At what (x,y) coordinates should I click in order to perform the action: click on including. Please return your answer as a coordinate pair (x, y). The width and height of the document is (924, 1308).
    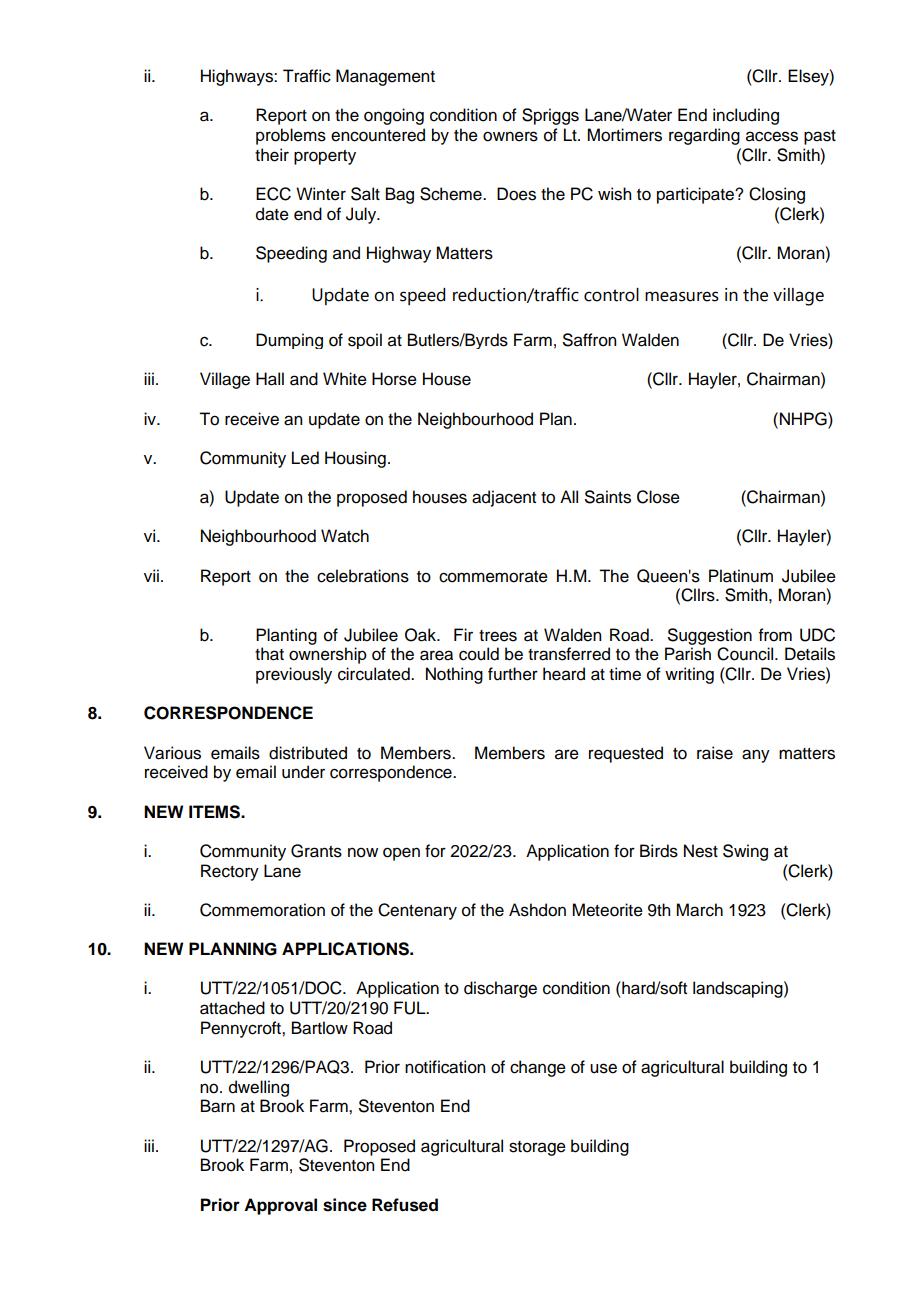
    Looking at the image, I should click on (746, 116).
